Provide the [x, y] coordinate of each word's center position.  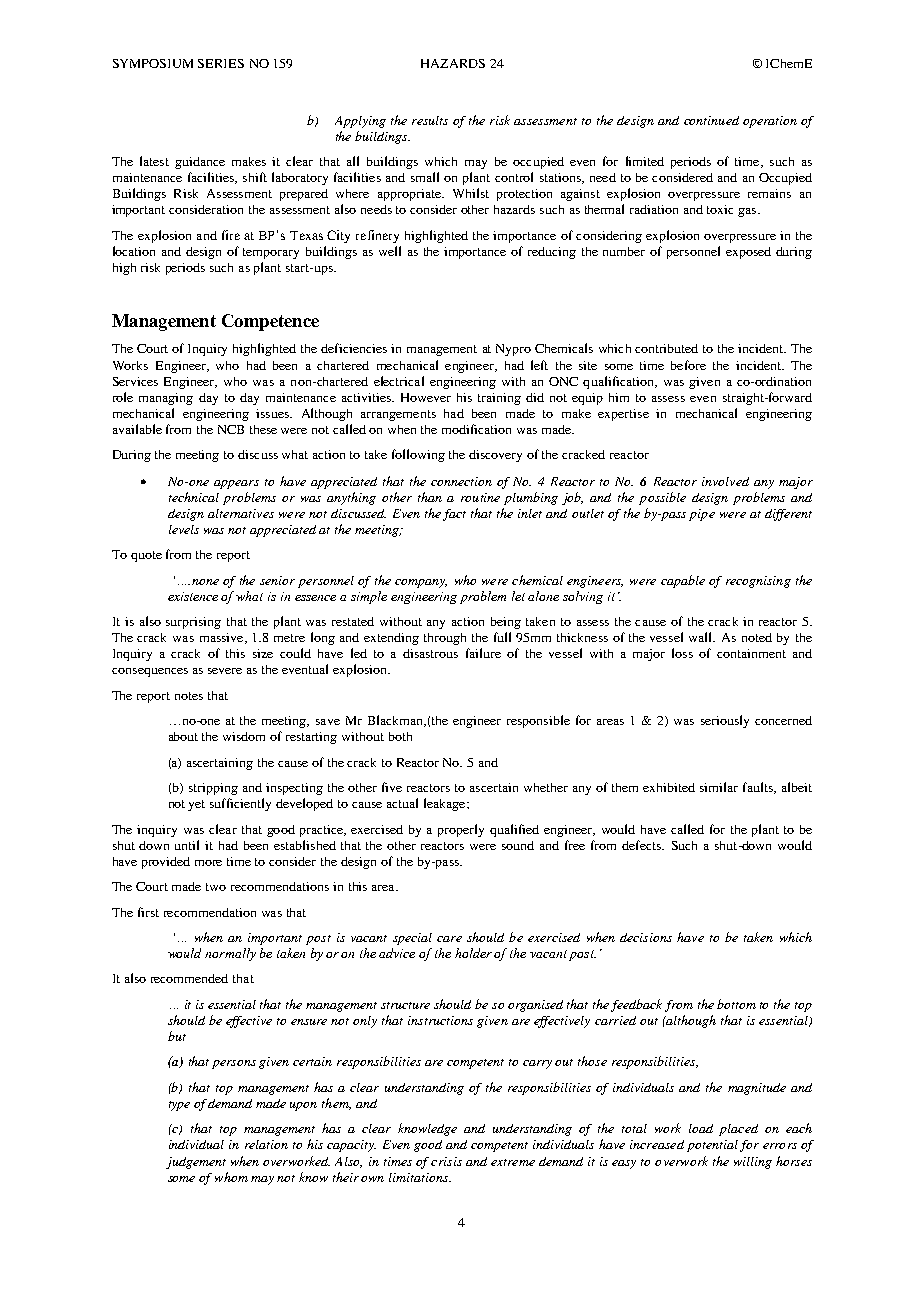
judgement [196, 1163]
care [449, 939]
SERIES [221, 63]
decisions [646, 937]
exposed [748, 253]
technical [194, 497]
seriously [725, 721]
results [430, 120]
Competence [270, 322]
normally [230, 954]
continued [711, 120]
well [390, 251]
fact [454, 515]
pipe [702, 515]
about [183, 736]
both [400, 736]
